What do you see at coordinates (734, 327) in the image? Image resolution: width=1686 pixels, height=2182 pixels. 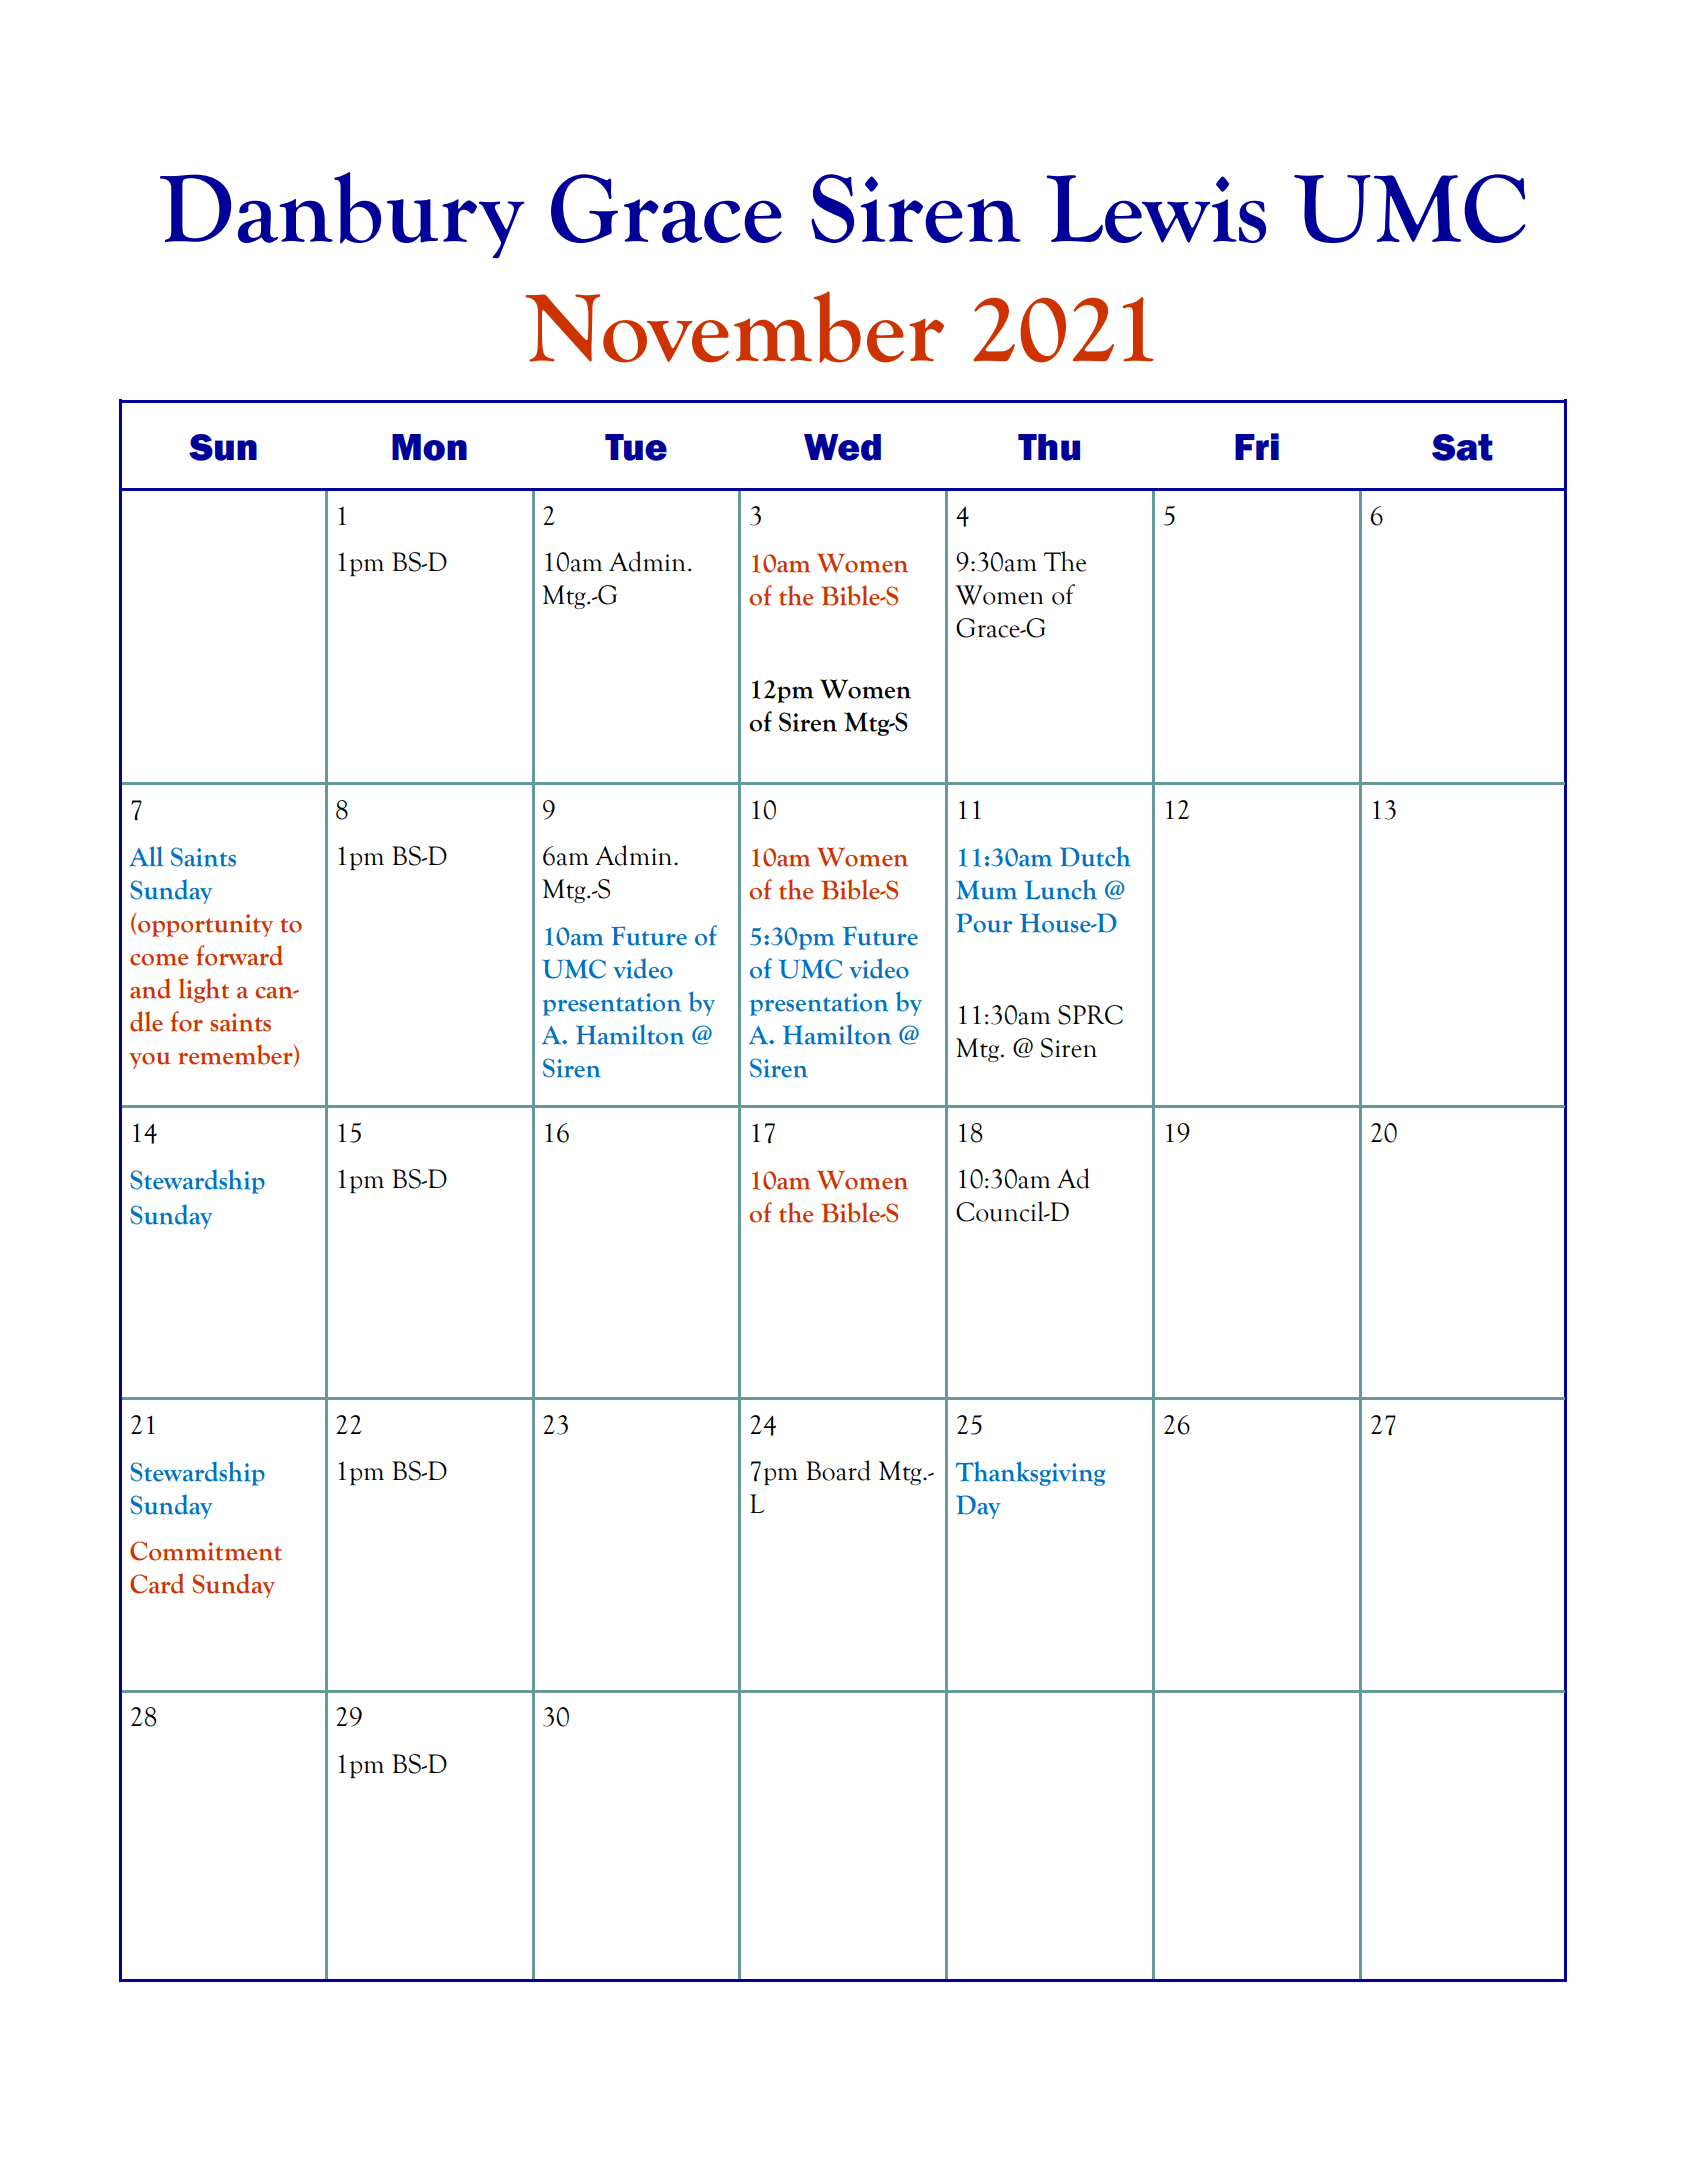 I see `November` at bounding box center [734, 327].
